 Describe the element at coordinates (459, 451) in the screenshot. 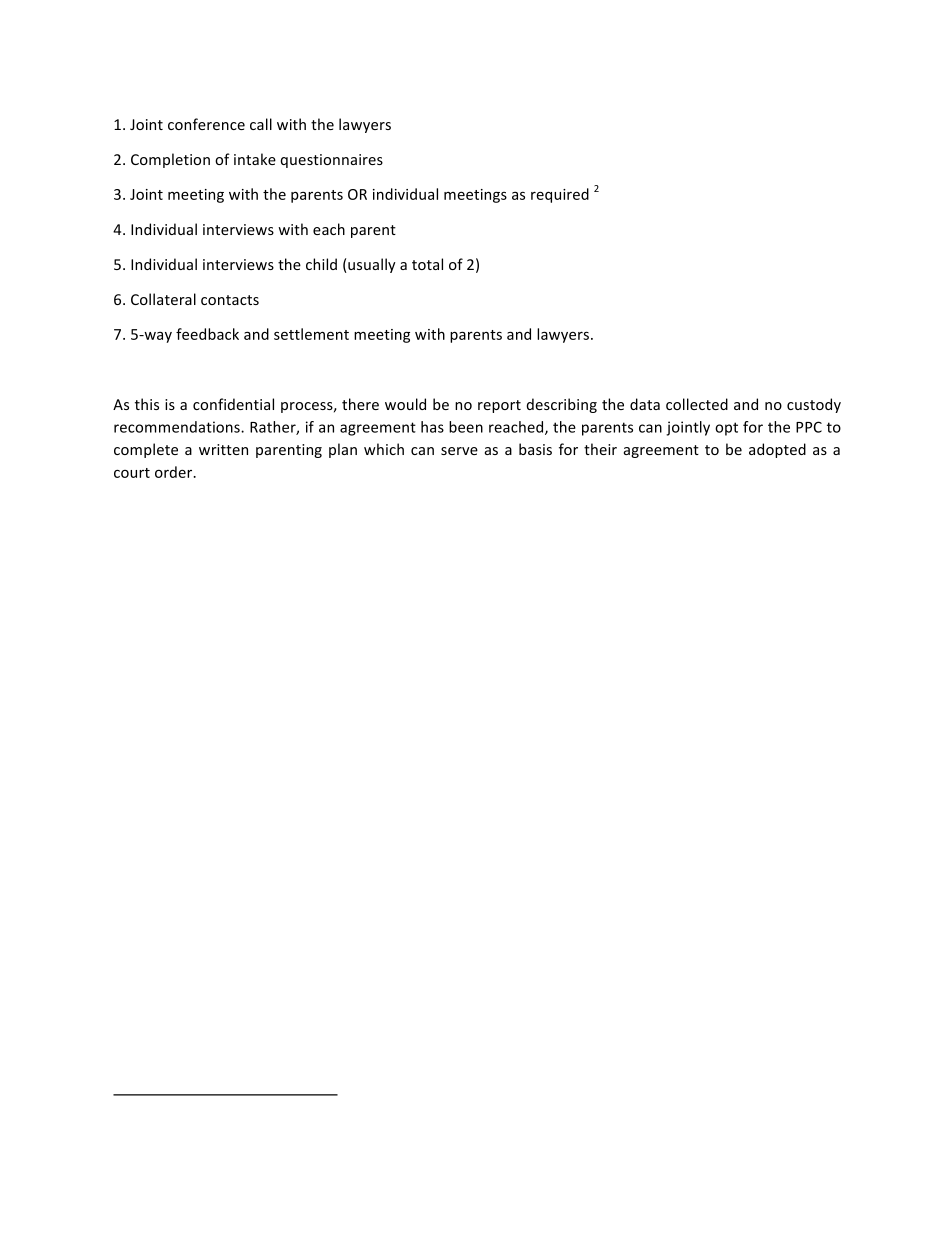

I see `serve` at that location.
